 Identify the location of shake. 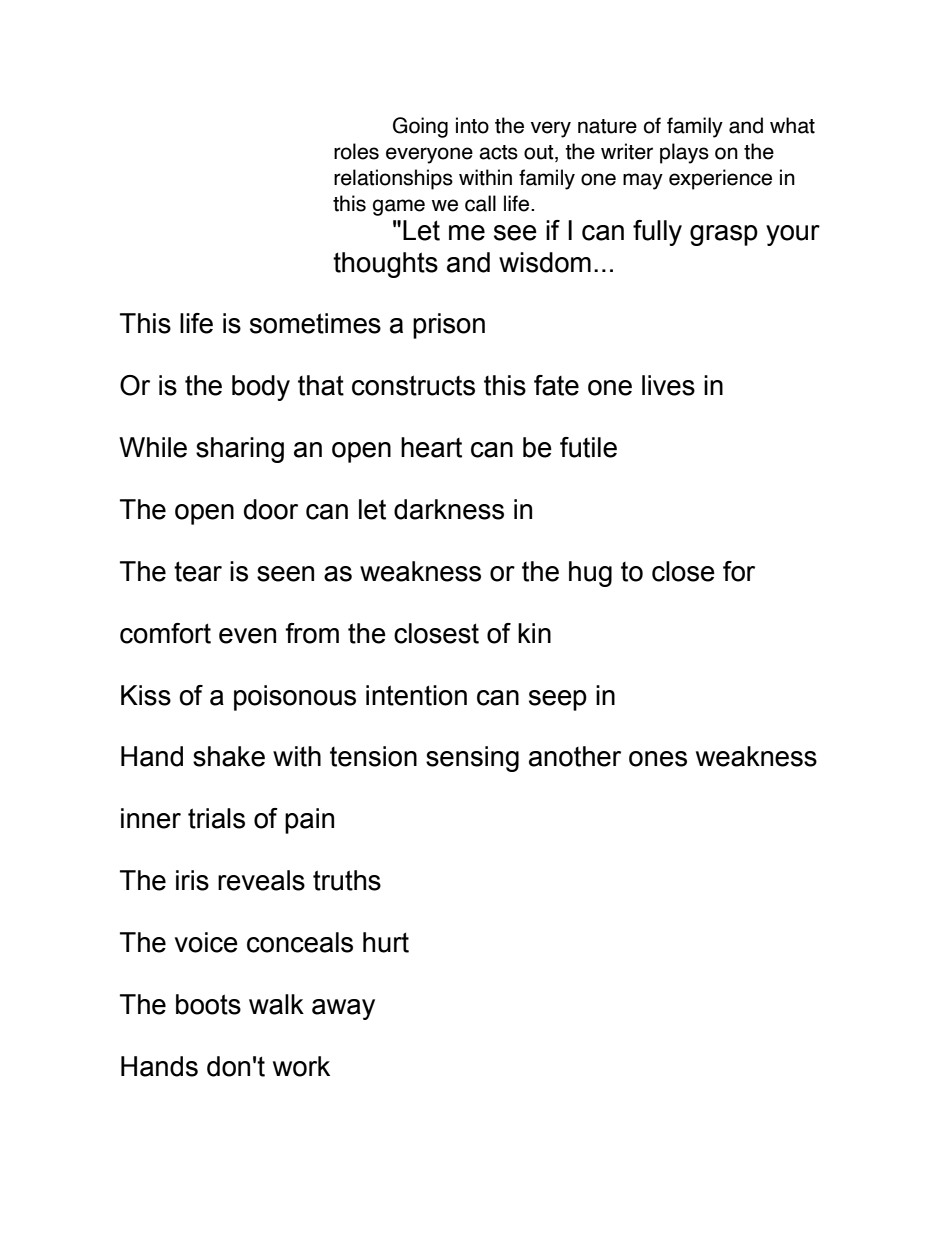
(229, 756).
